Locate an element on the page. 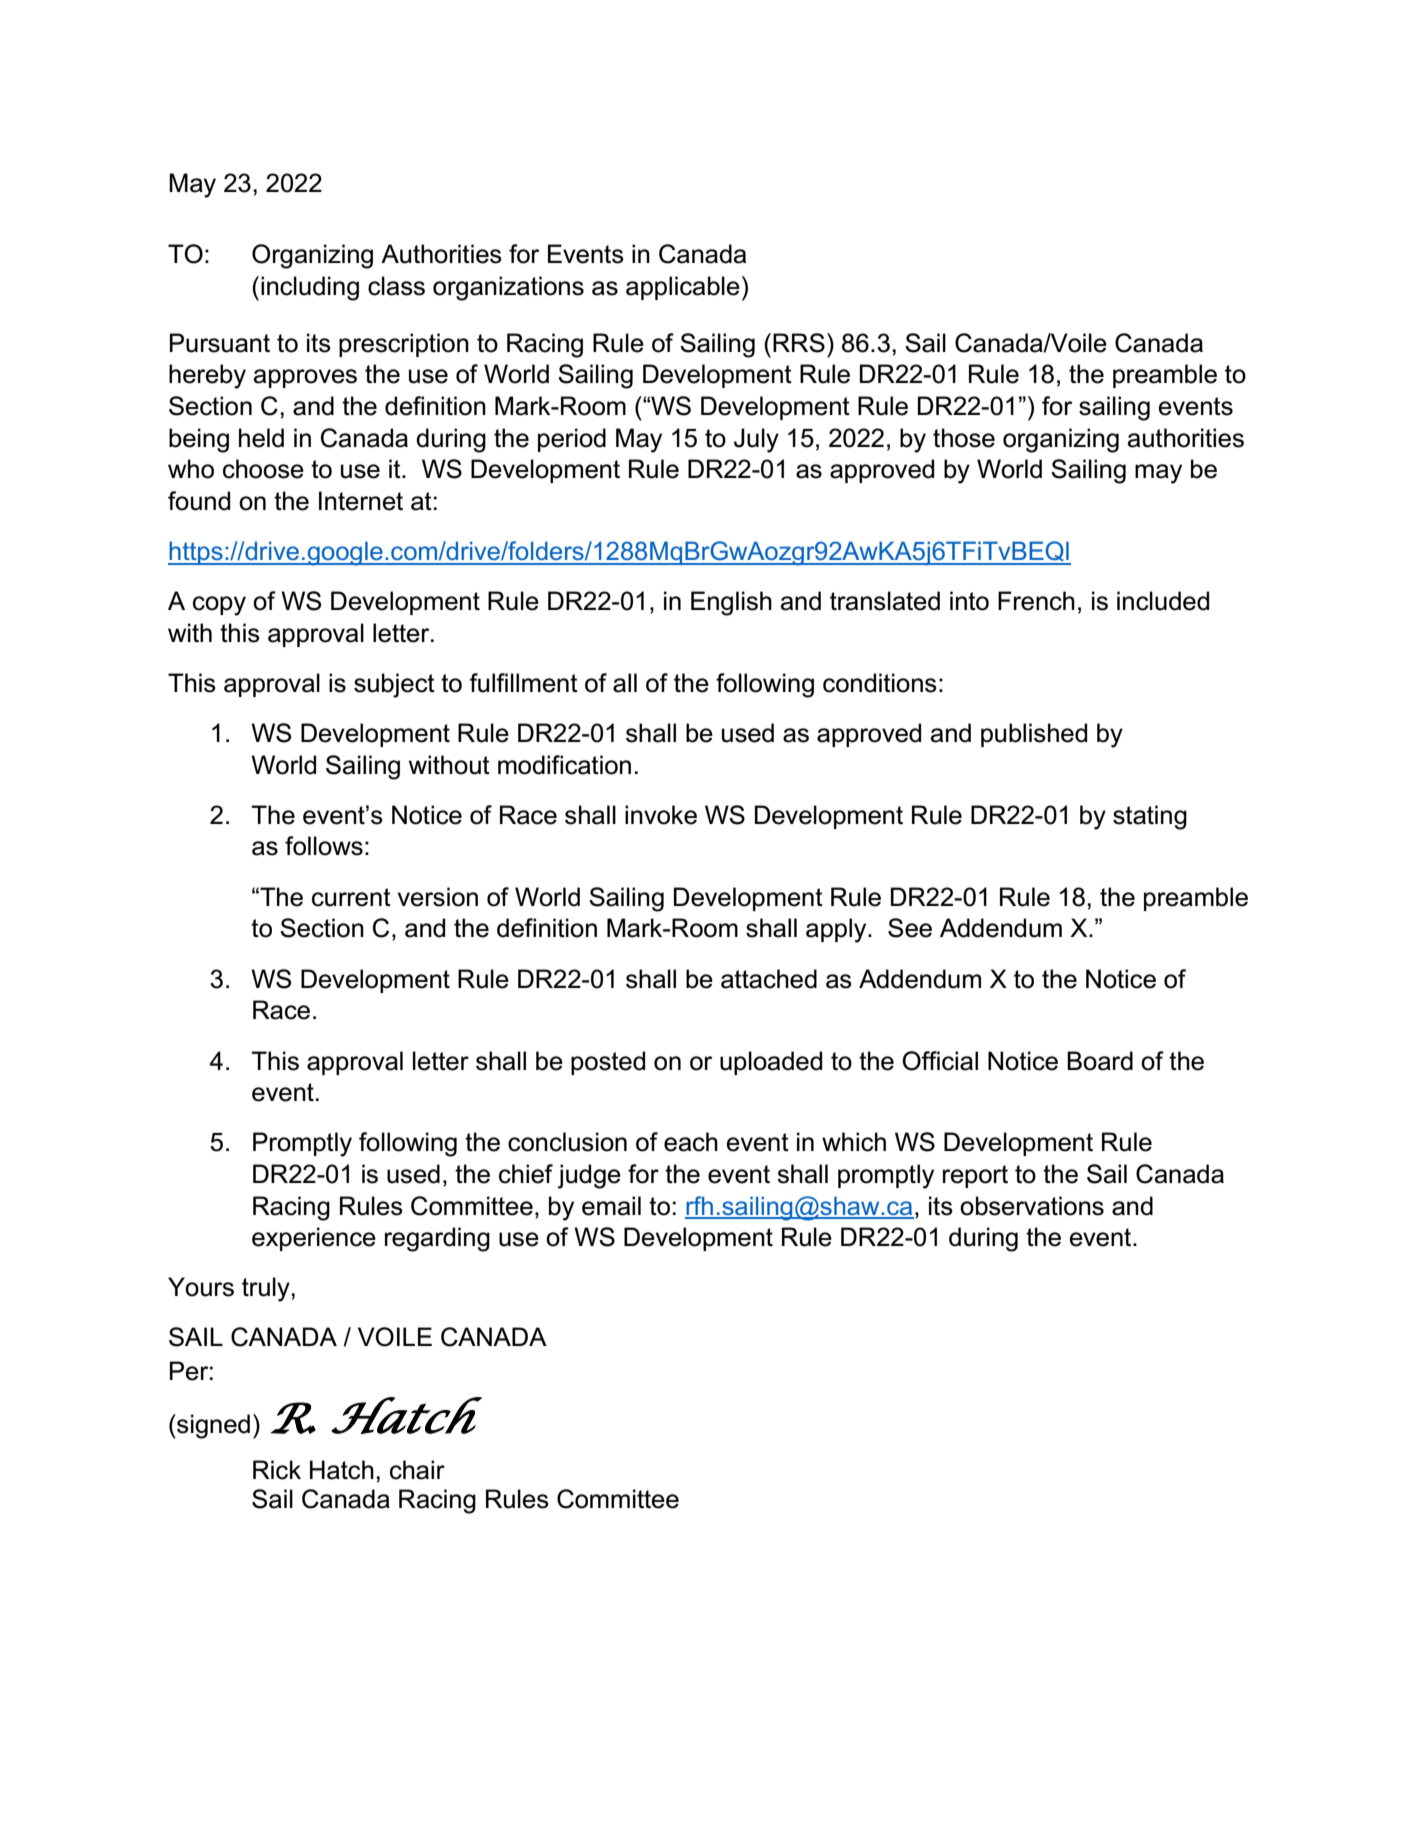 The height and width of the page is (1835, 1418). Rick is located at coordinates (277, 1470).
